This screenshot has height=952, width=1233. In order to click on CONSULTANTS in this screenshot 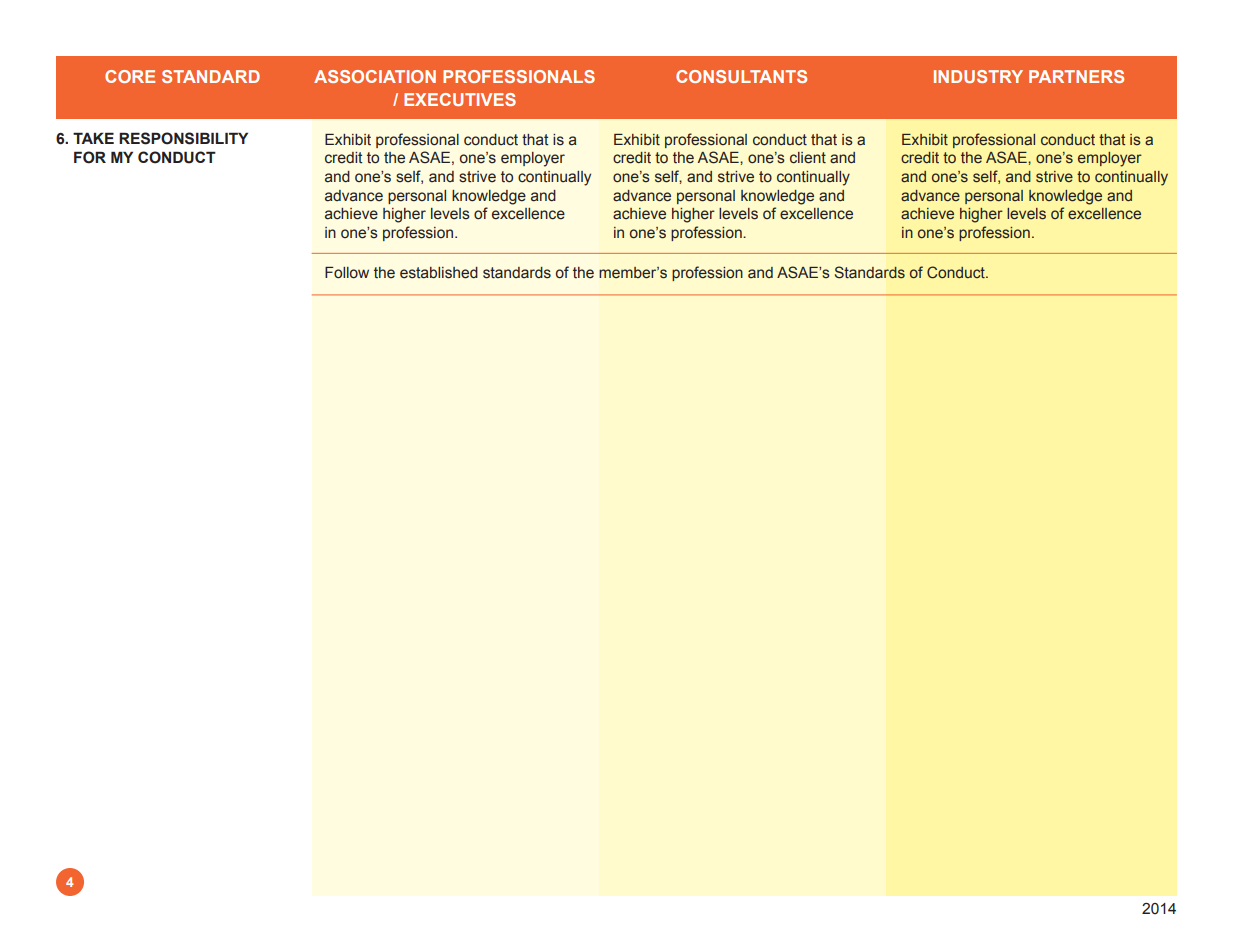, I will do `click(741, 76)`.
